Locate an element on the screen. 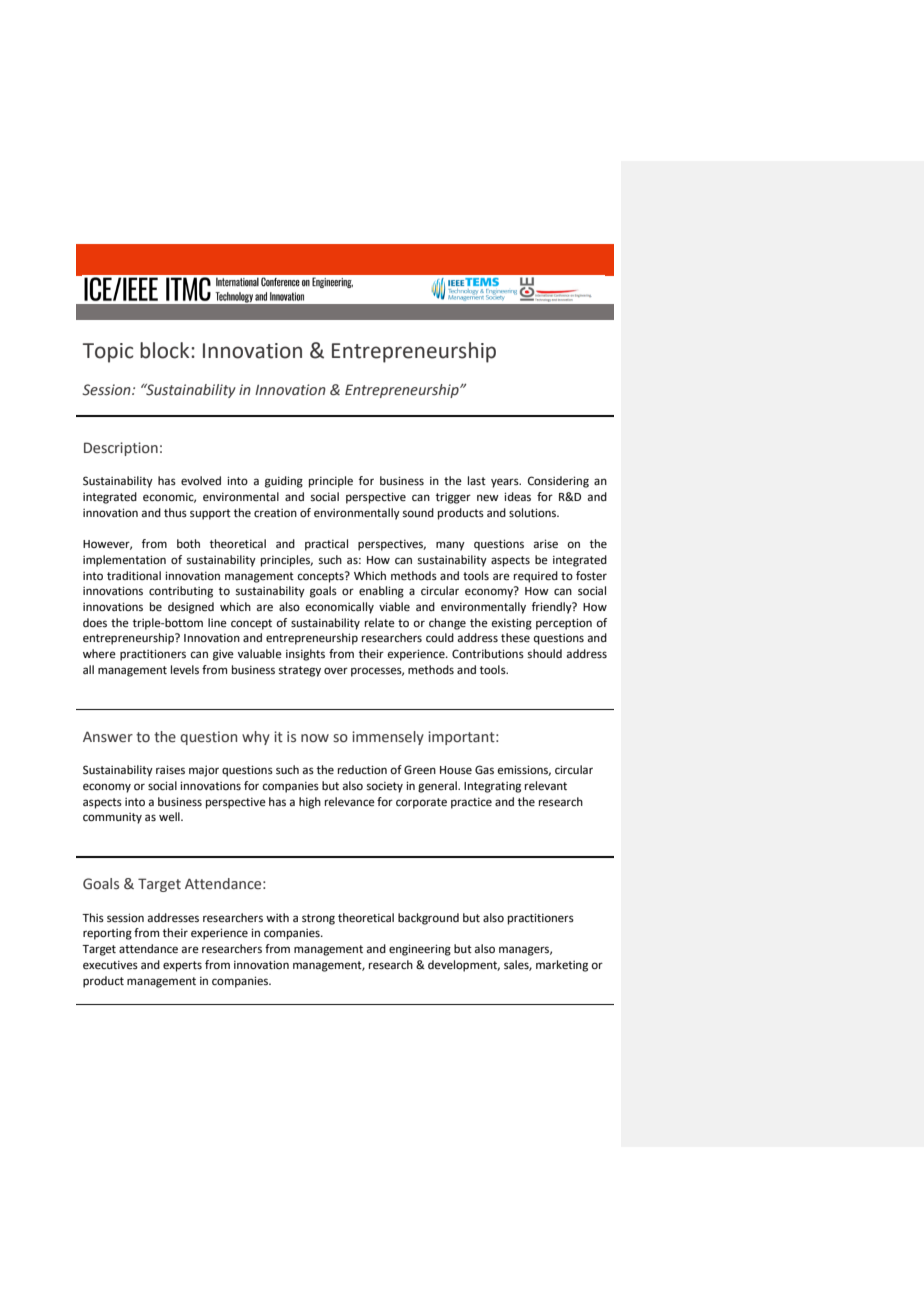  experts is located at coordinates (182, 966).
